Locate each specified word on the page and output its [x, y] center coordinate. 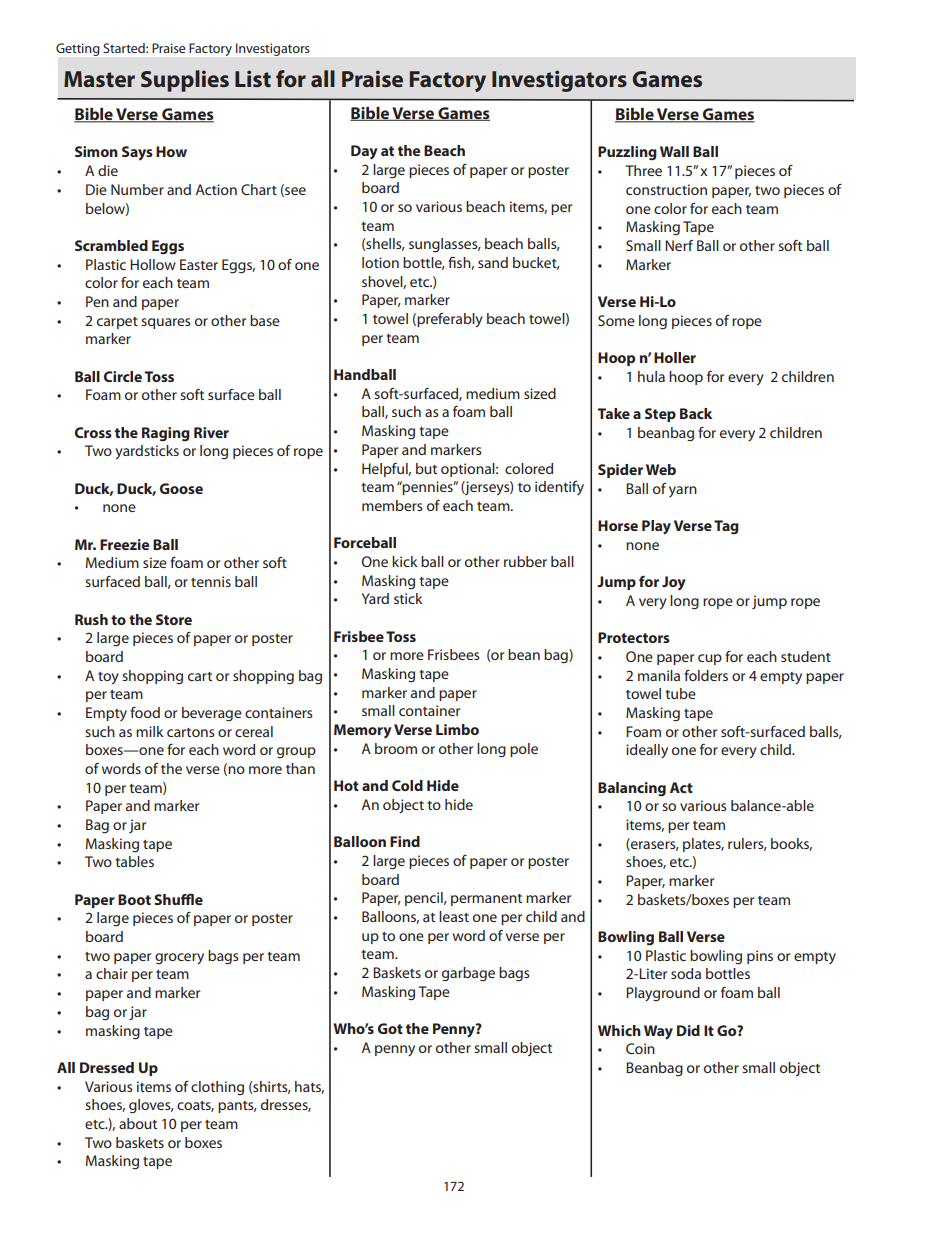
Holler [675, 357]
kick [405, 561]
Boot [134, 899]
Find [405, 841]
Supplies [185, 81]
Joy [674, 583]
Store [174, 619]
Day [364, 152]
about [138, 1123]
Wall [674, 151]
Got [390, 1028]
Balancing [632, 789]
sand [493, 262]
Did [688, 1030]
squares [166, 323]
